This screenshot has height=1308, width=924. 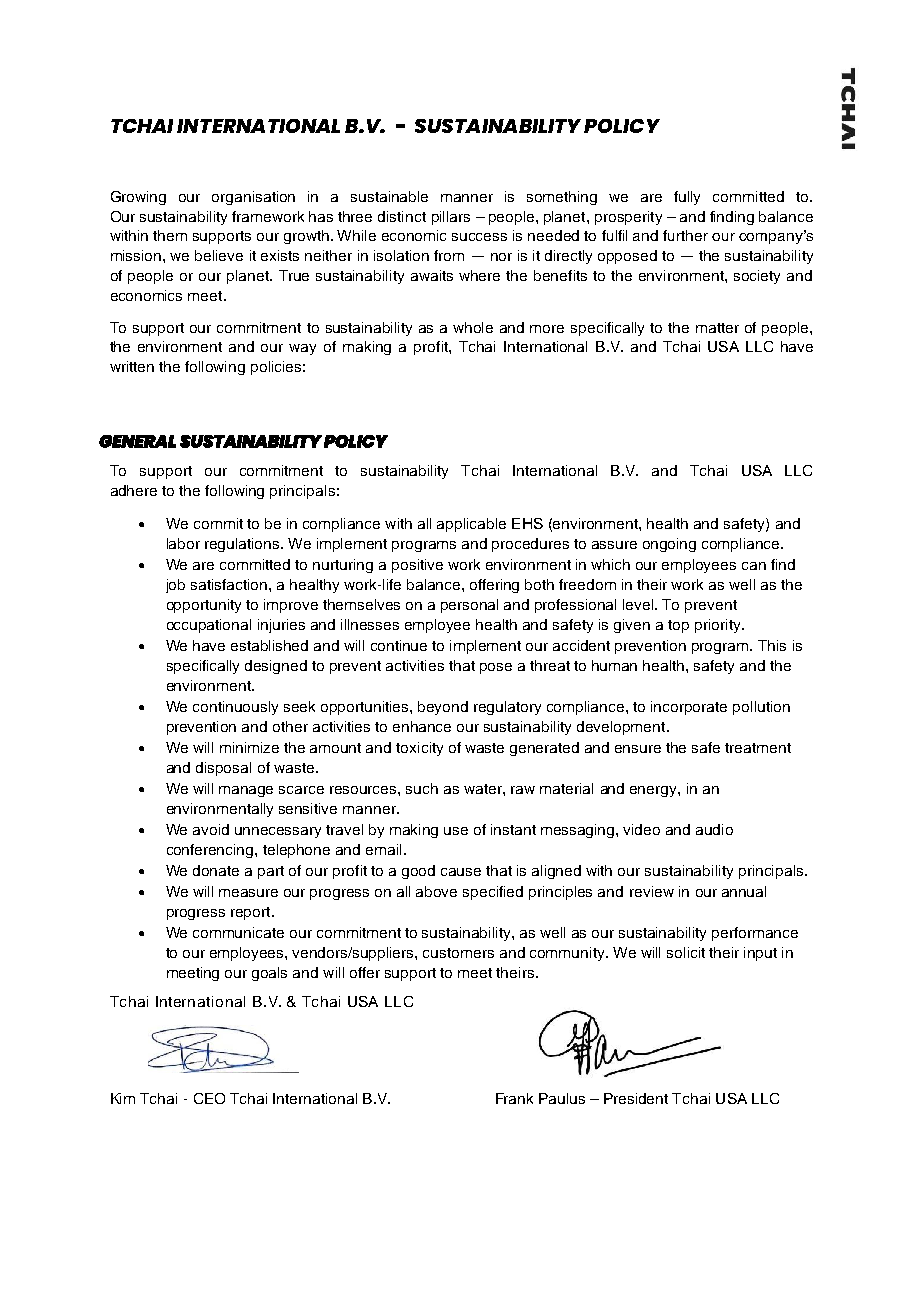 I want to click on believe, so click(x=219, y=255).
